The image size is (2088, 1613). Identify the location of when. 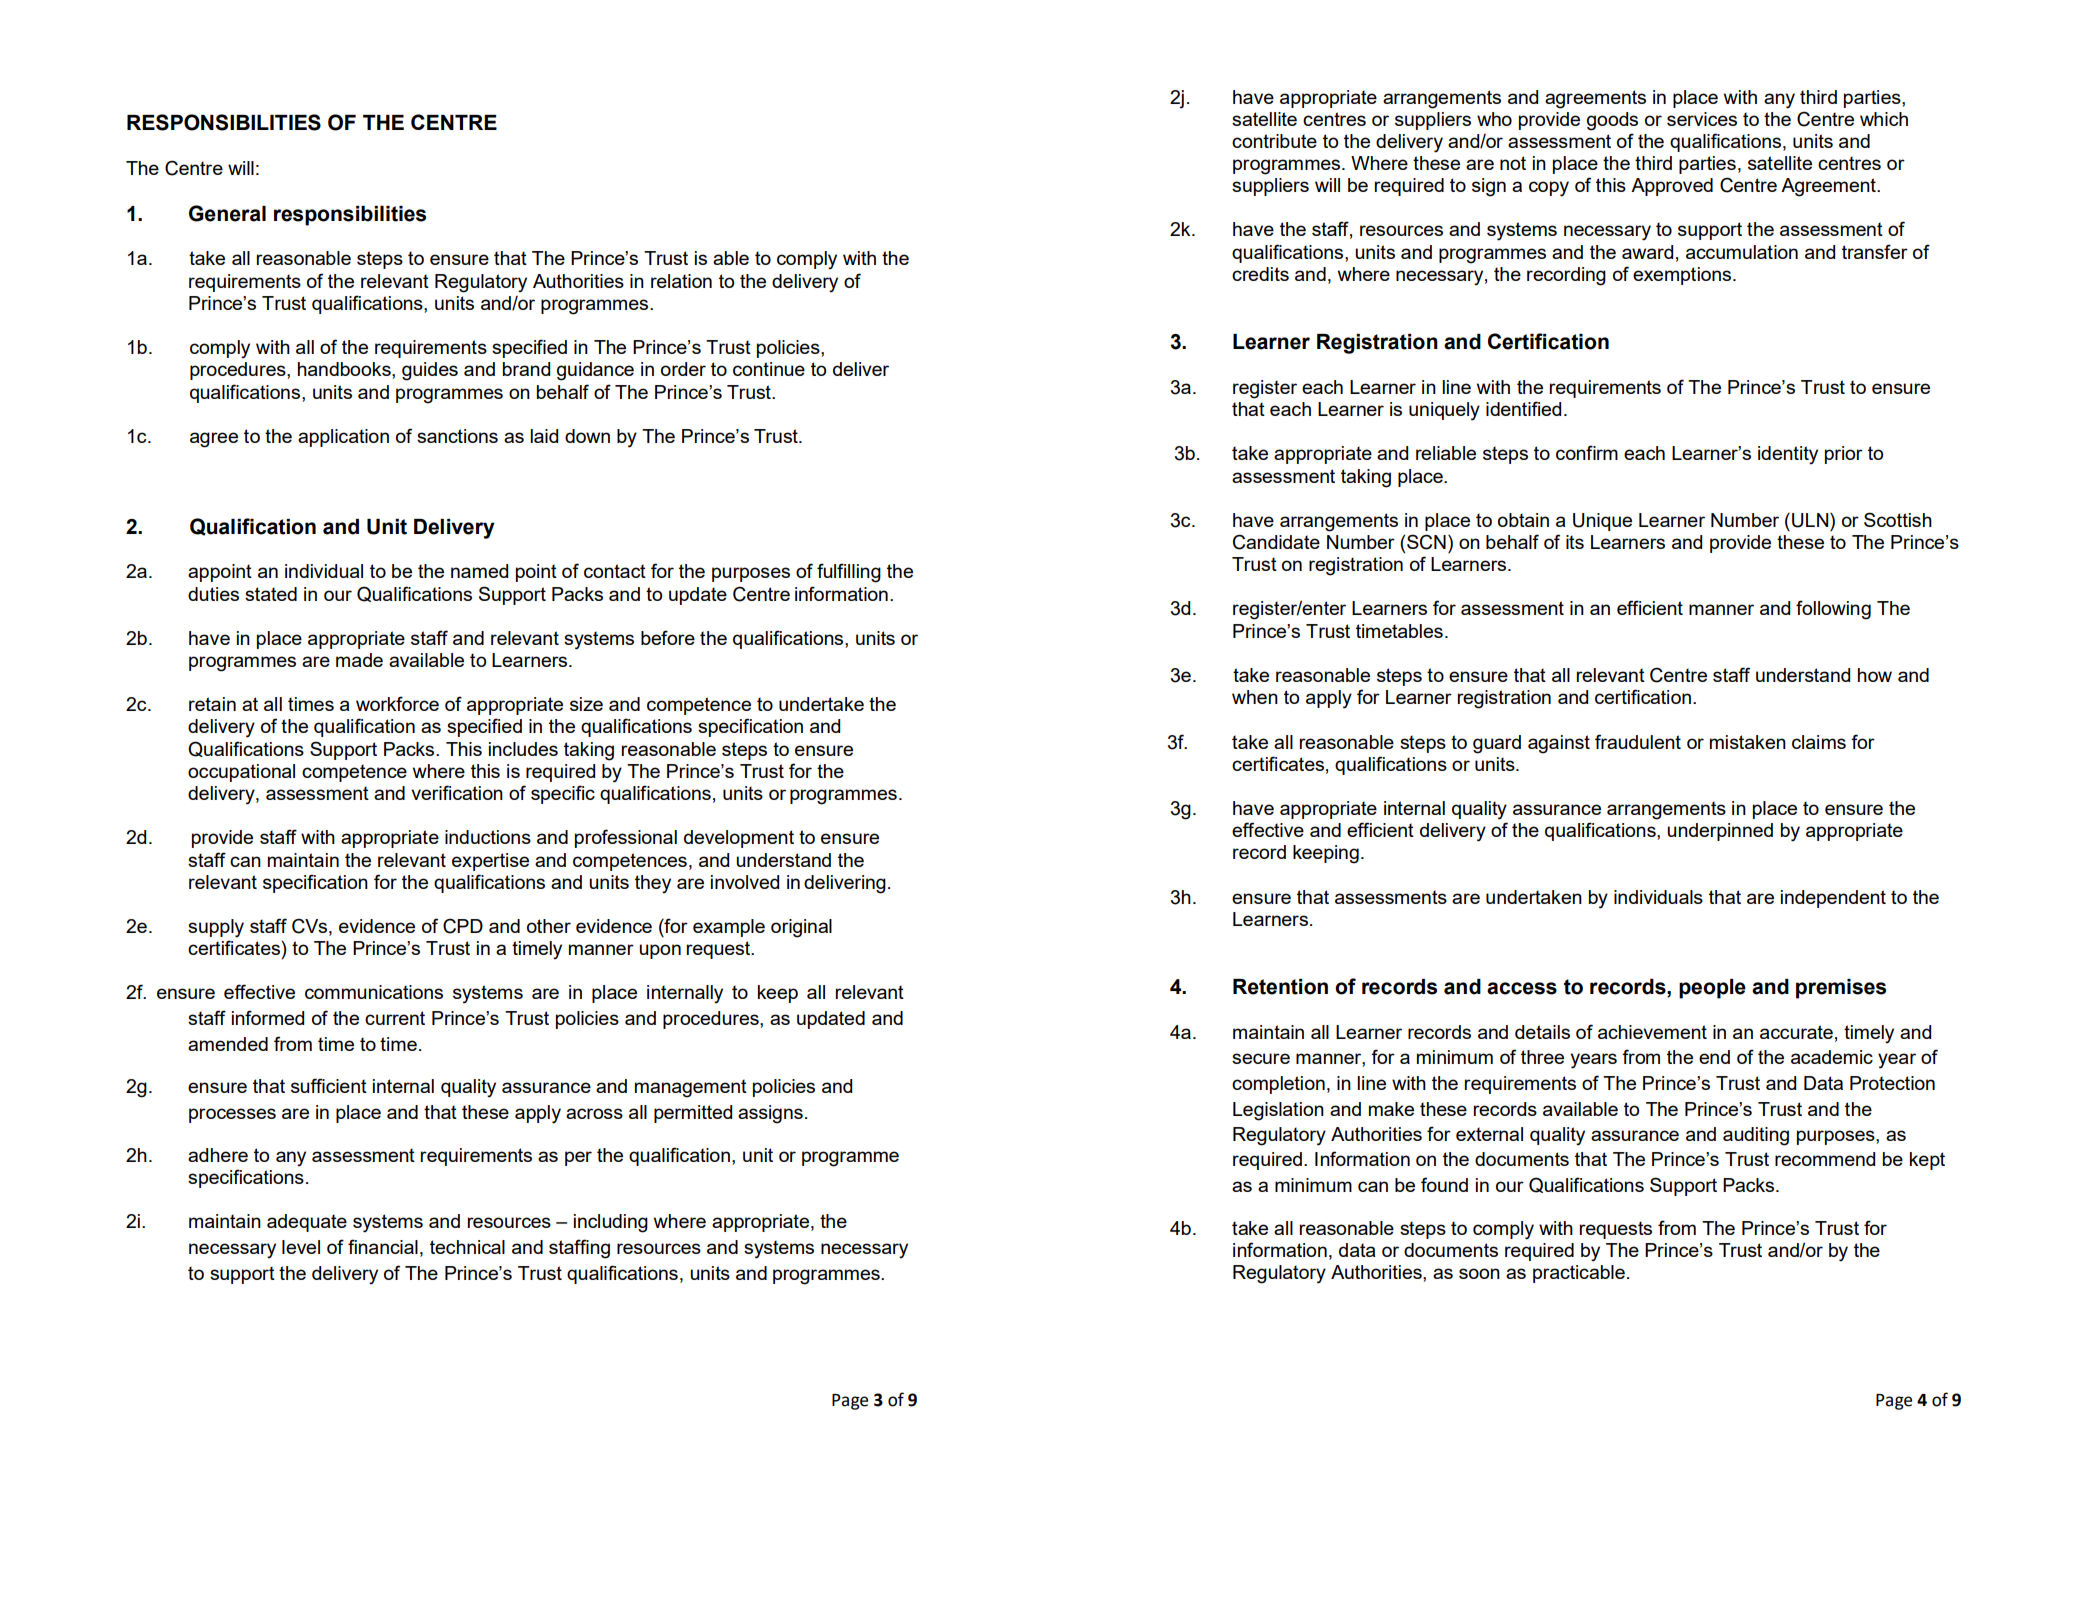
(1255, 697).
